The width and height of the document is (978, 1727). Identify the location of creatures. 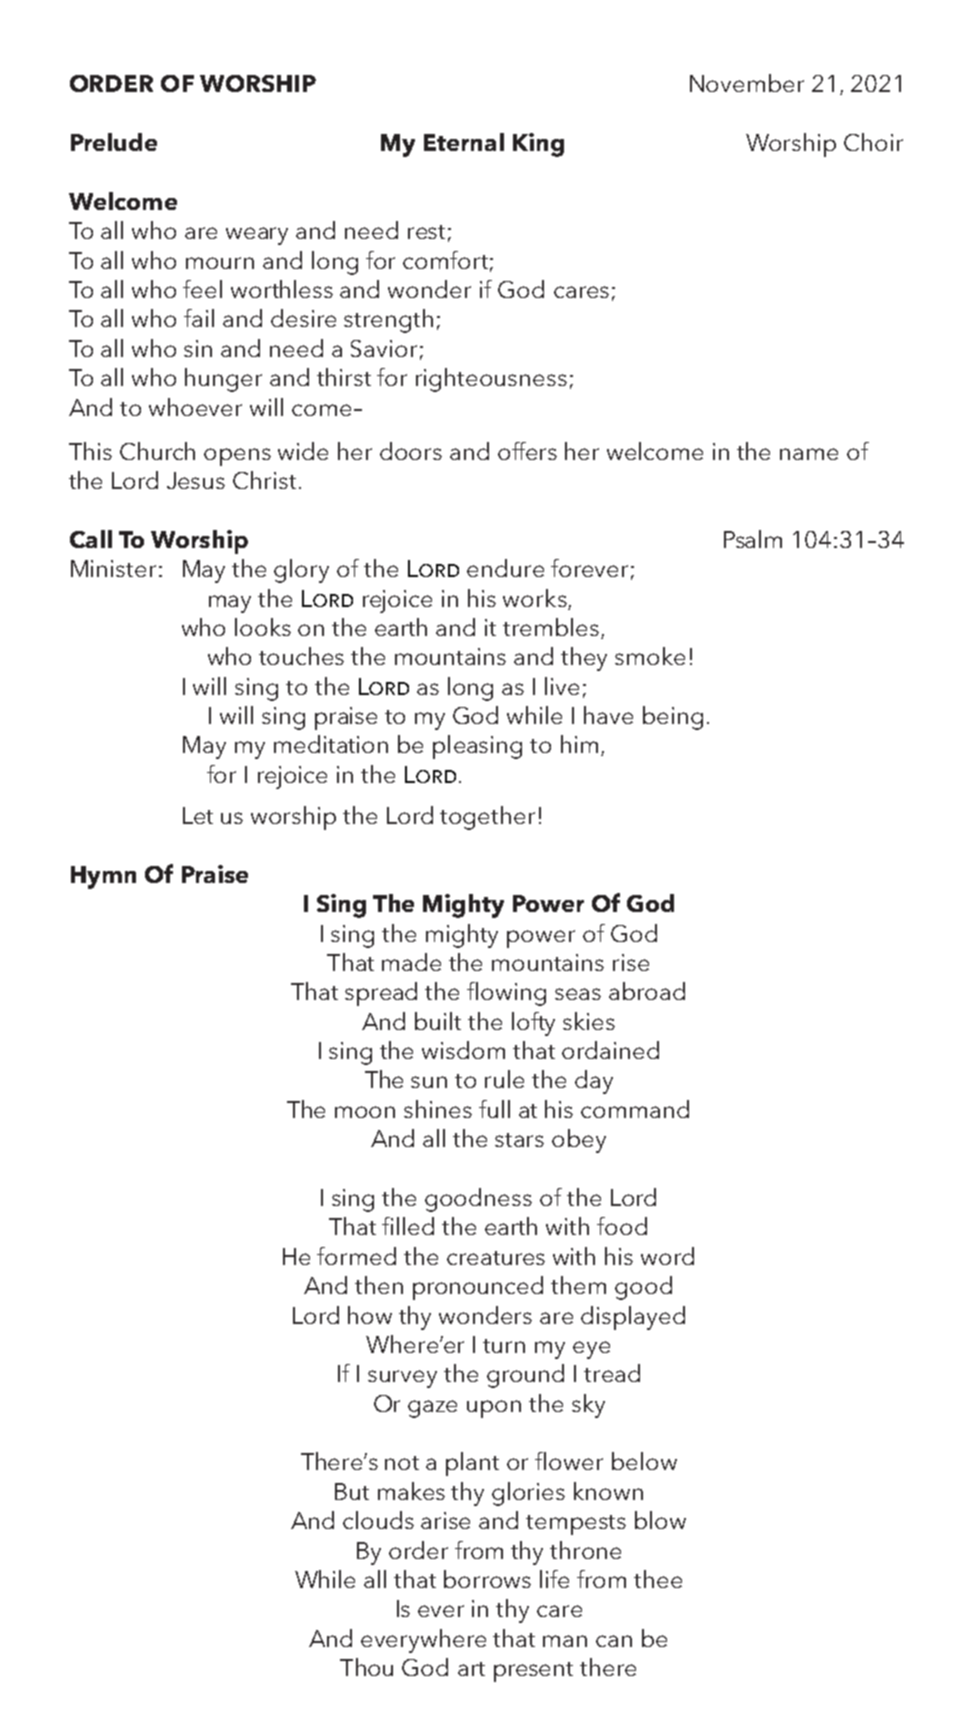
(496, 1258).
